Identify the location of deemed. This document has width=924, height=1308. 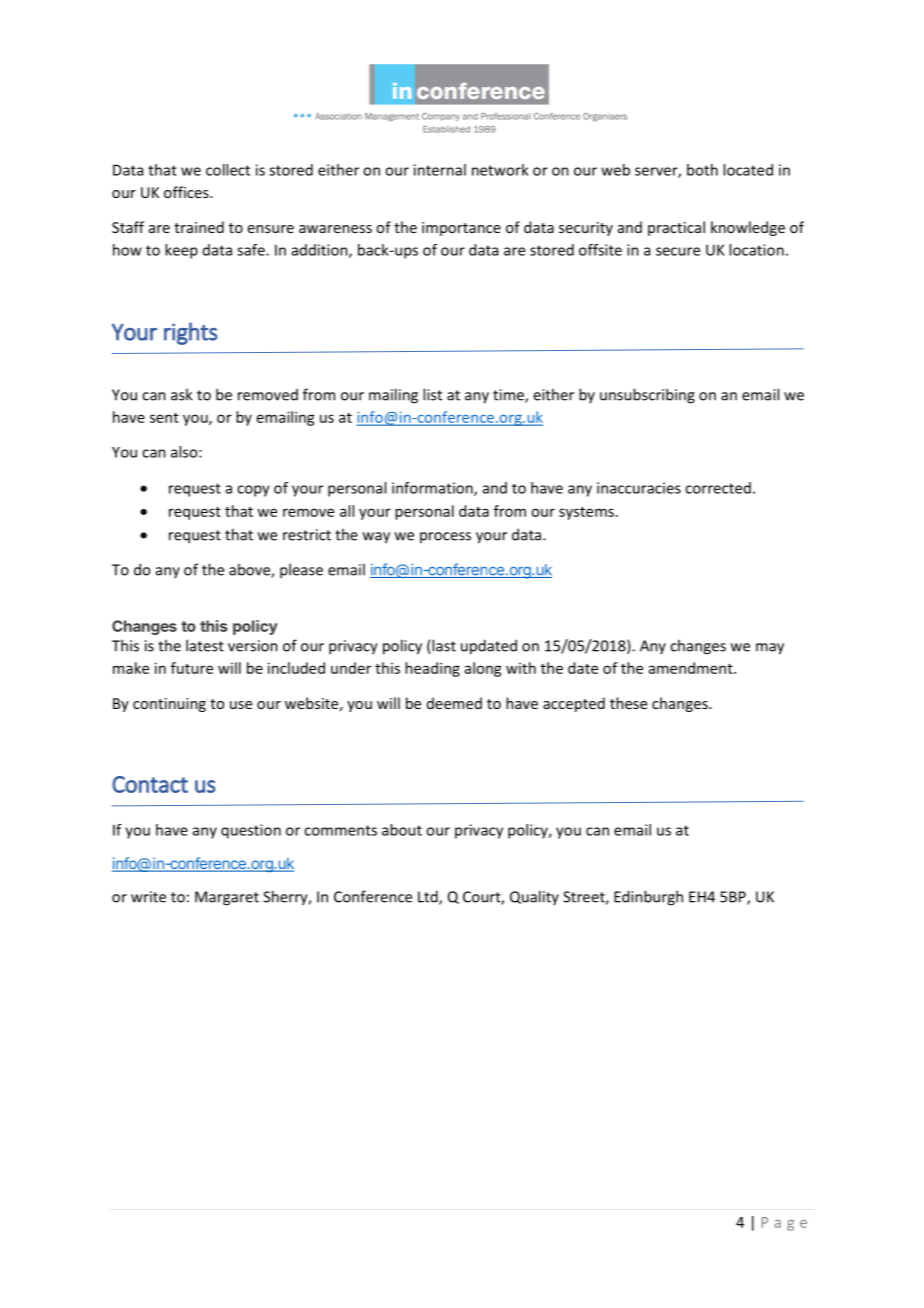
(454, 703).
